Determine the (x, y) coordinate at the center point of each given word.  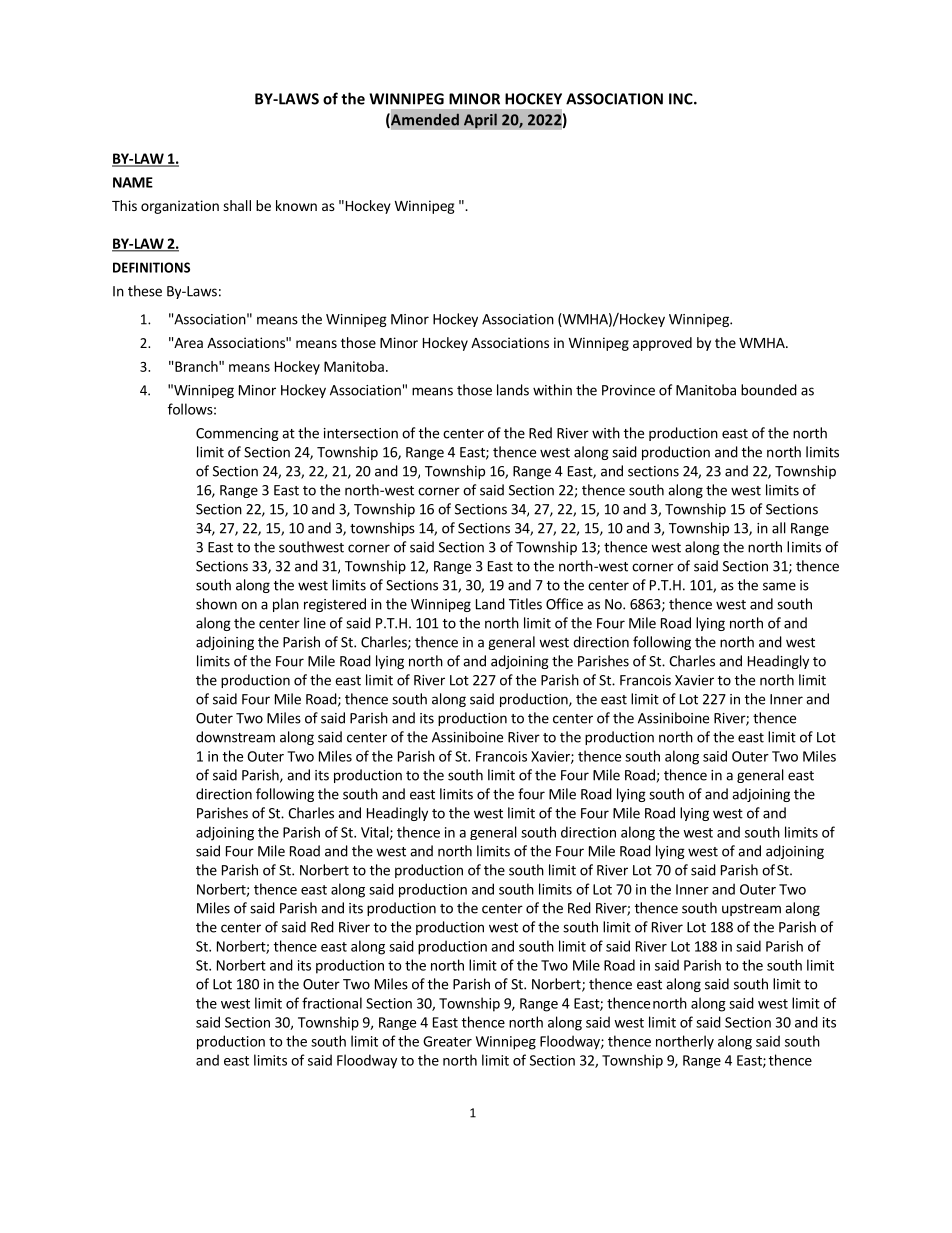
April (480, 121)
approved (662, 344)
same (779, 586)
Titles (525, 604)
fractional (332, 1003)
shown (216, 604)
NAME (133, 182)
